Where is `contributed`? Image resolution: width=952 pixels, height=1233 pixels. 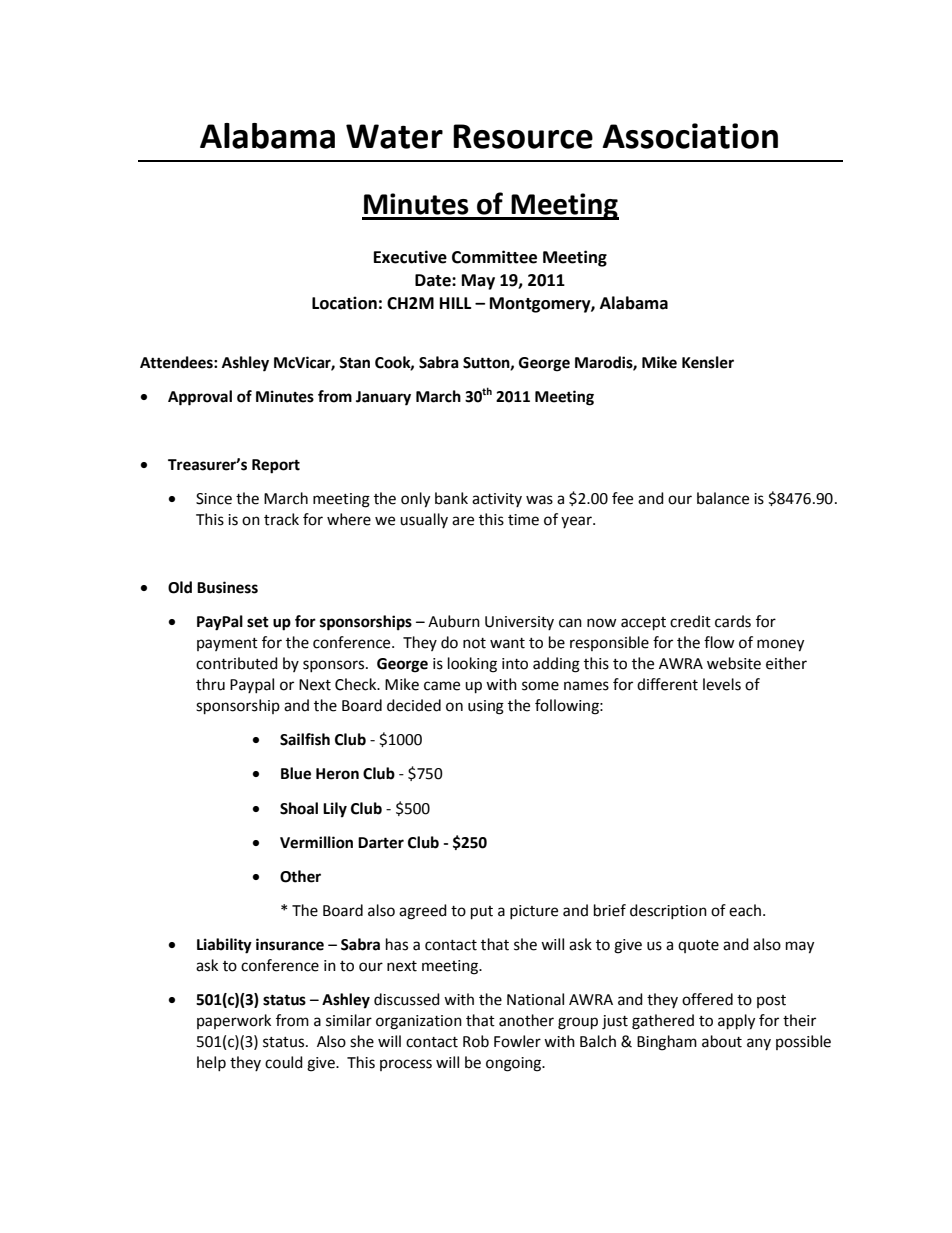
contributed is located at coordinates (237, 663).
